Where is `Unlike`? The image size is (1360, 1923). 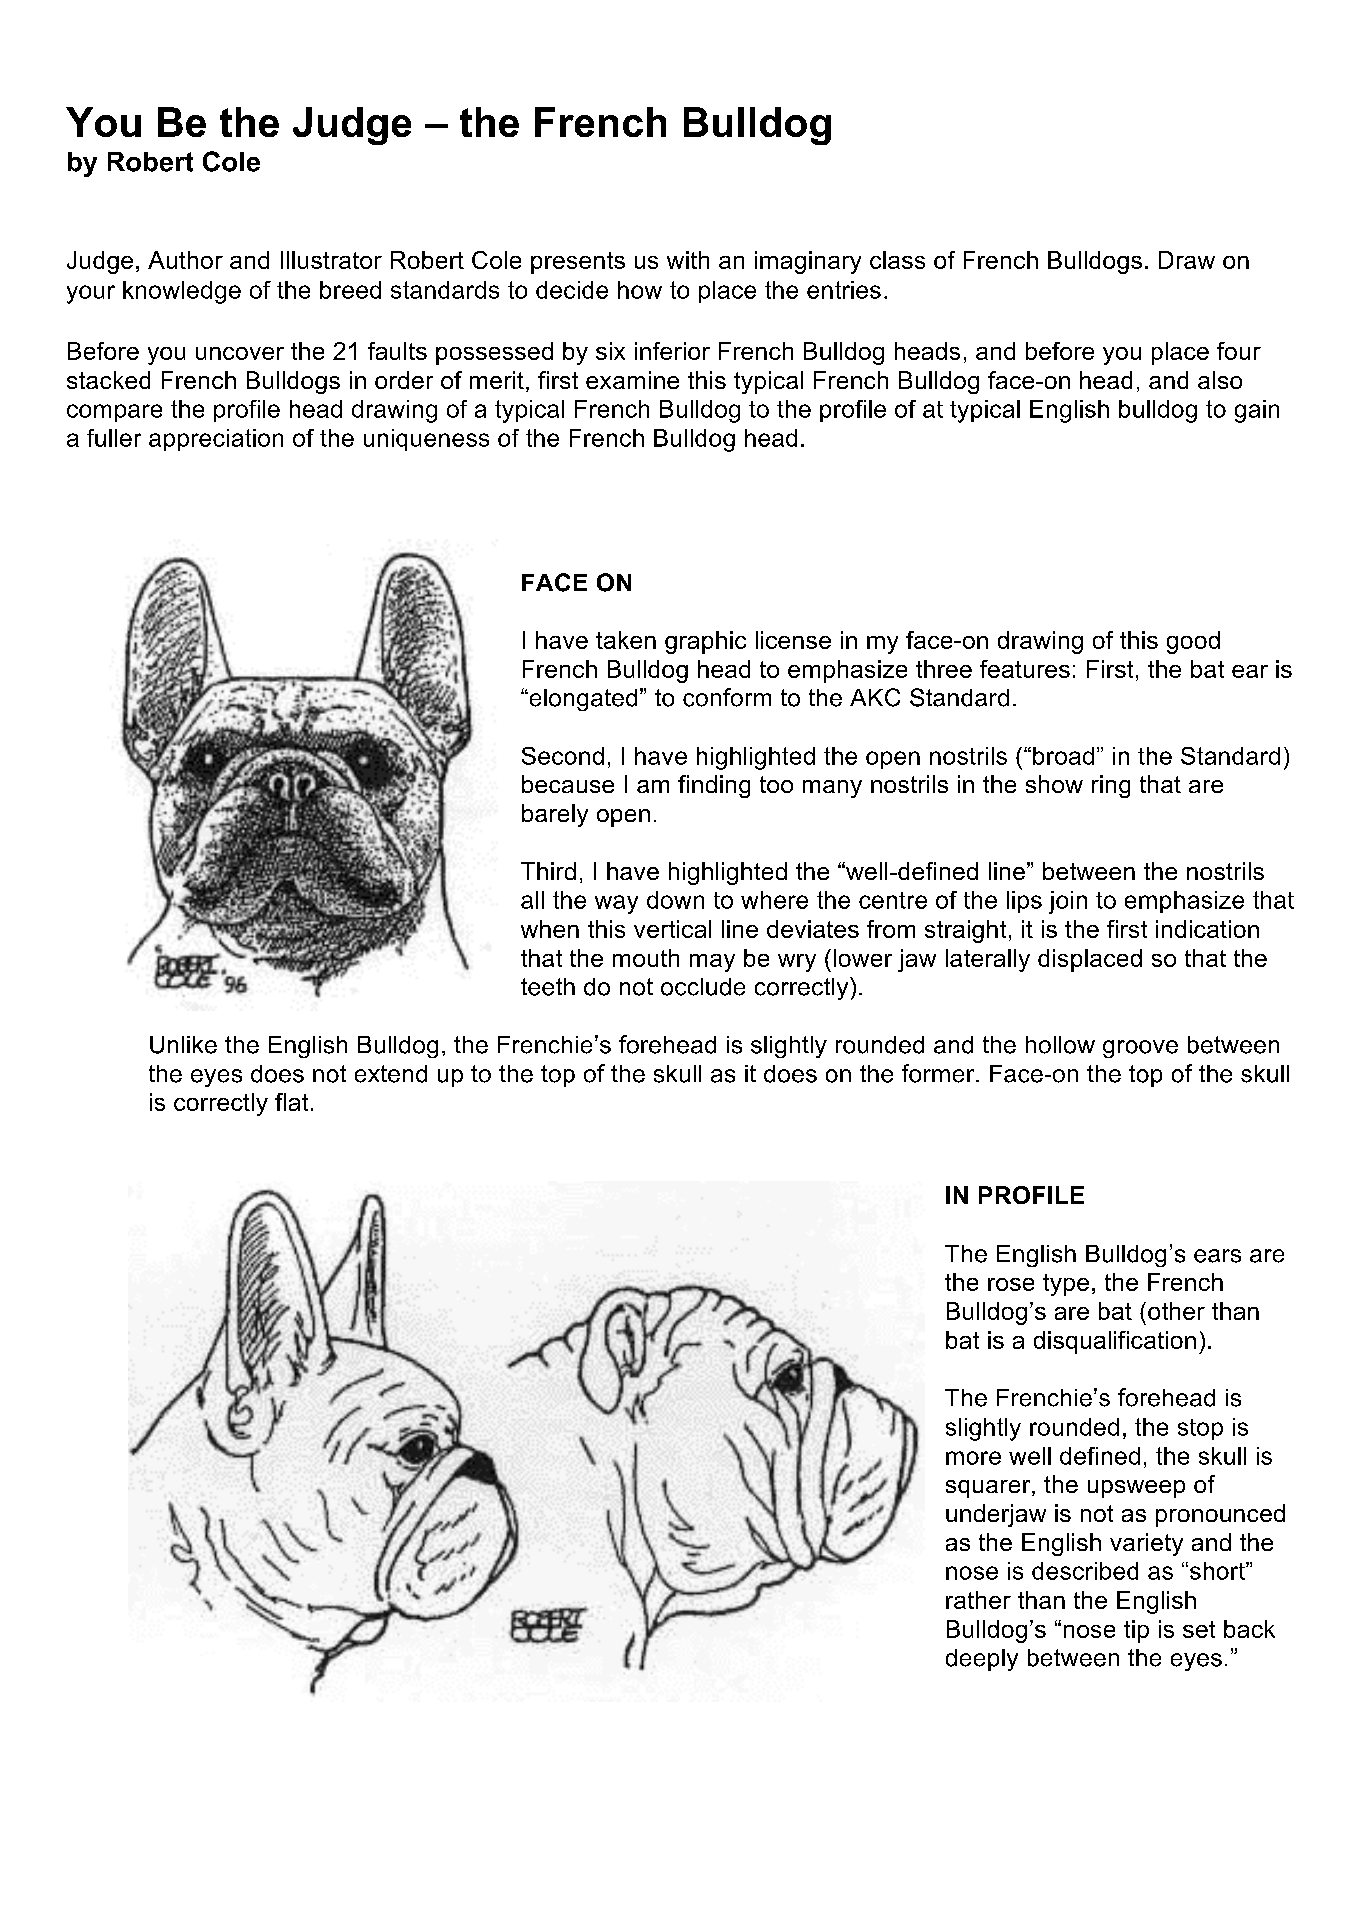
Unlike is located at coordinates (183, 1045).
